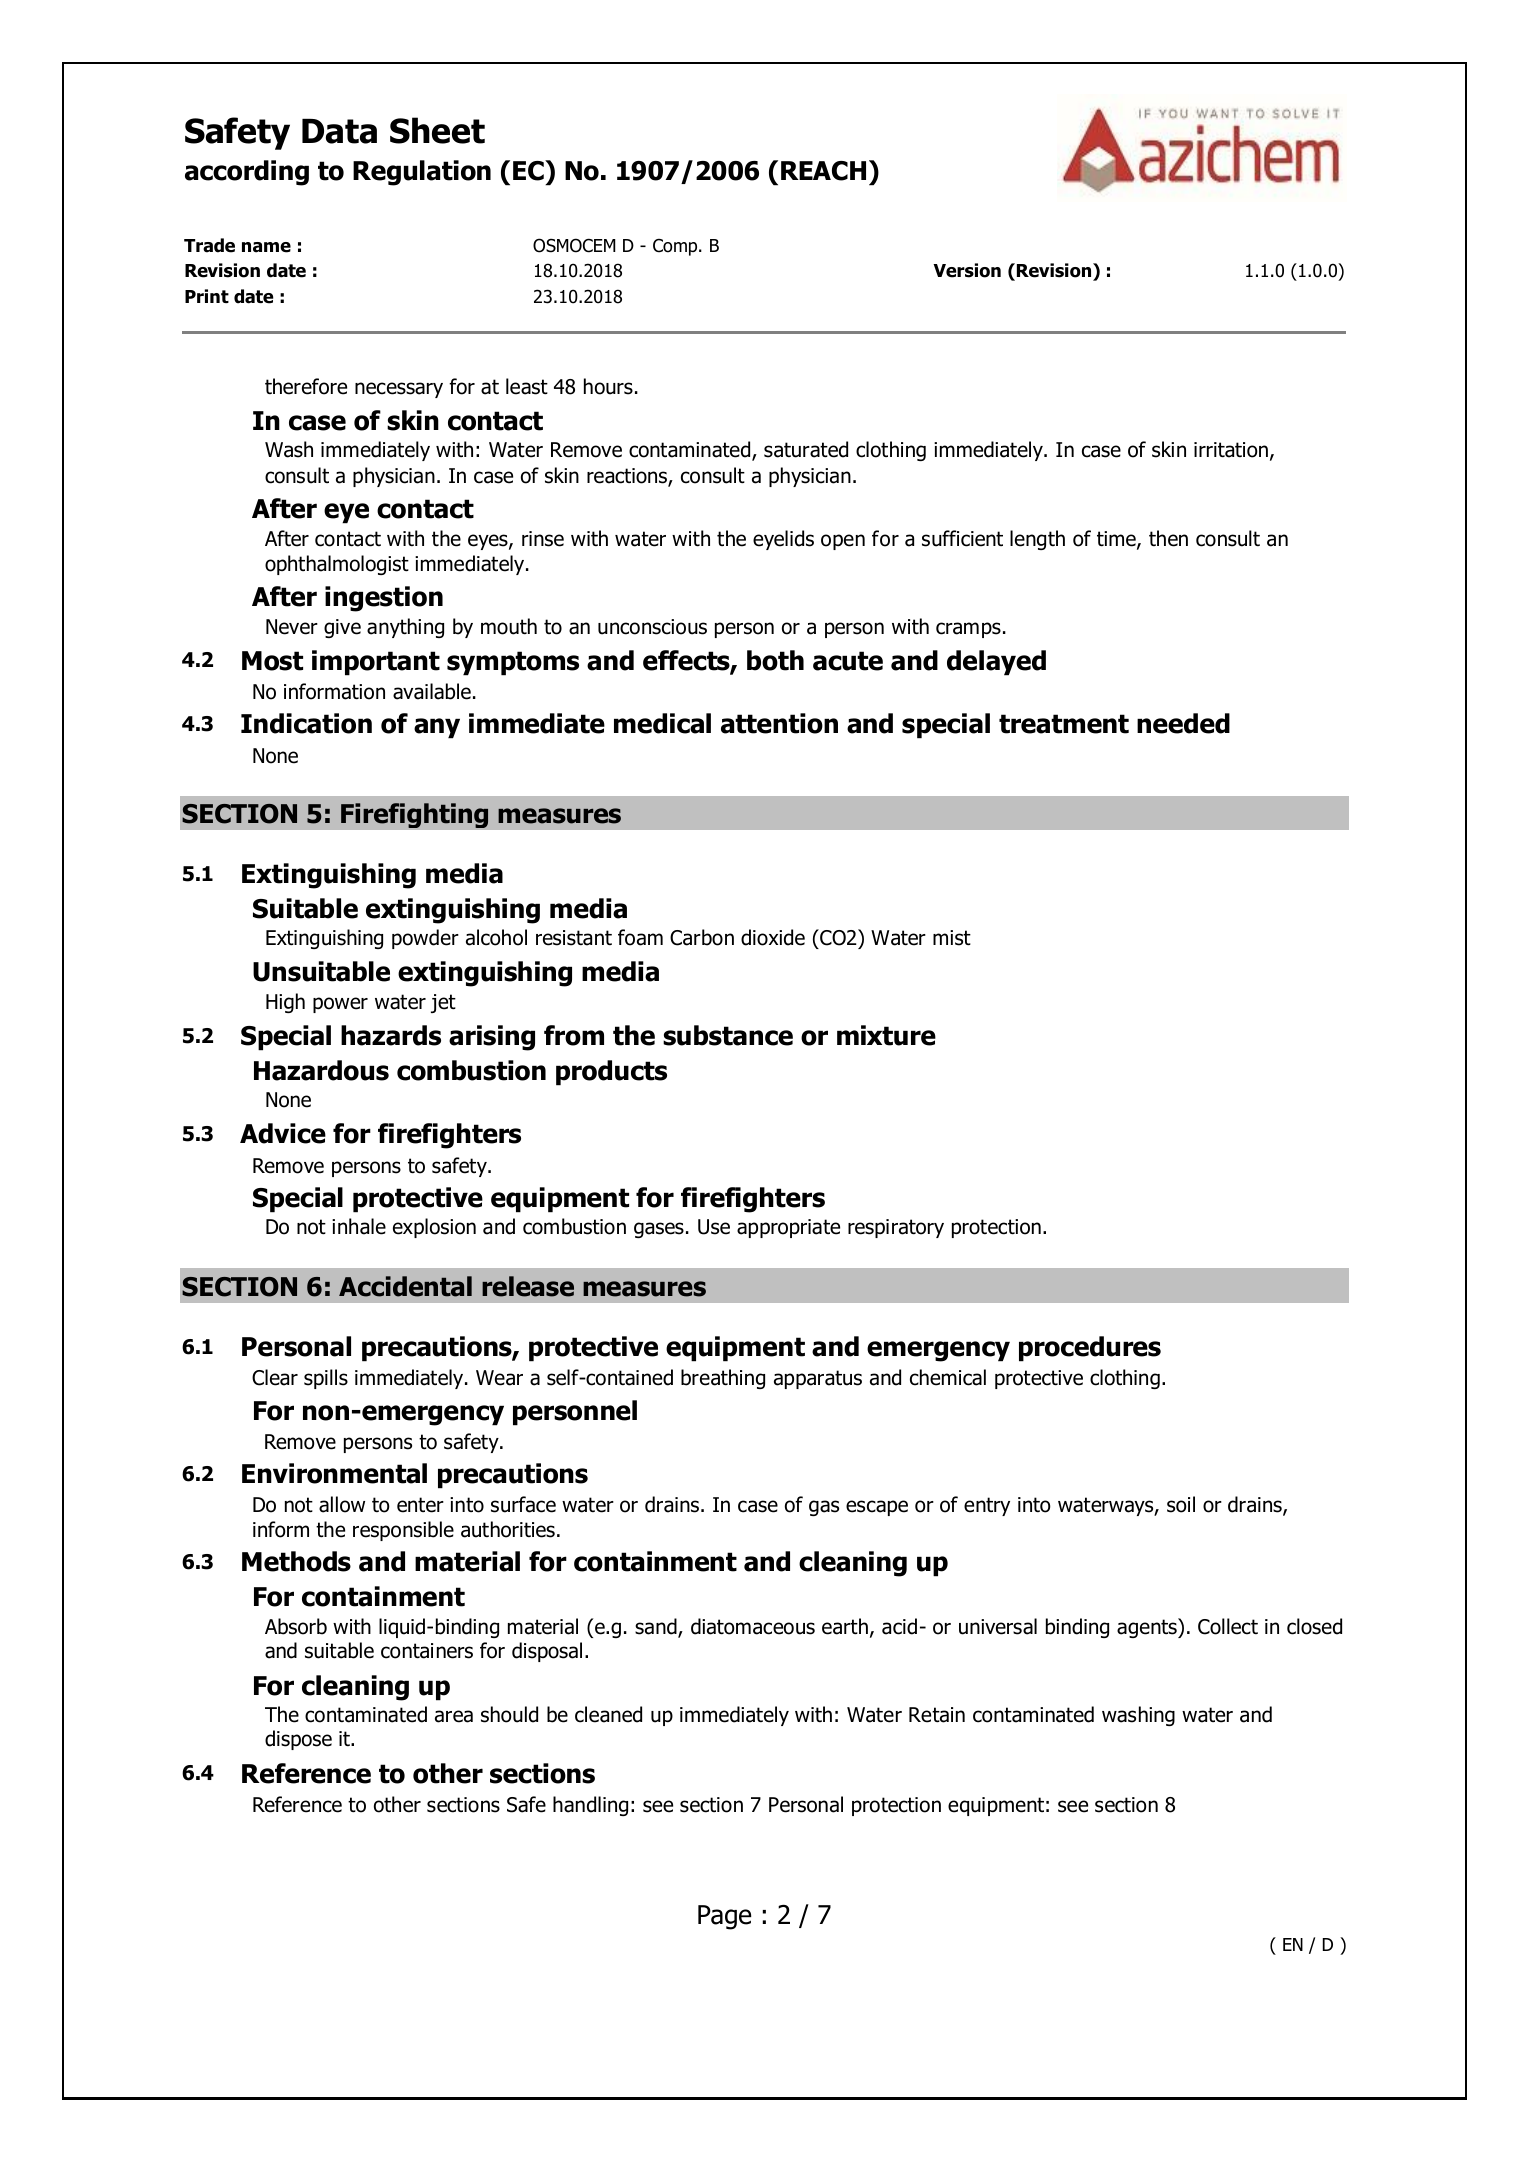 This screenshot has width=1528, height=2161. I want to click on then, so click(1168, 538).
